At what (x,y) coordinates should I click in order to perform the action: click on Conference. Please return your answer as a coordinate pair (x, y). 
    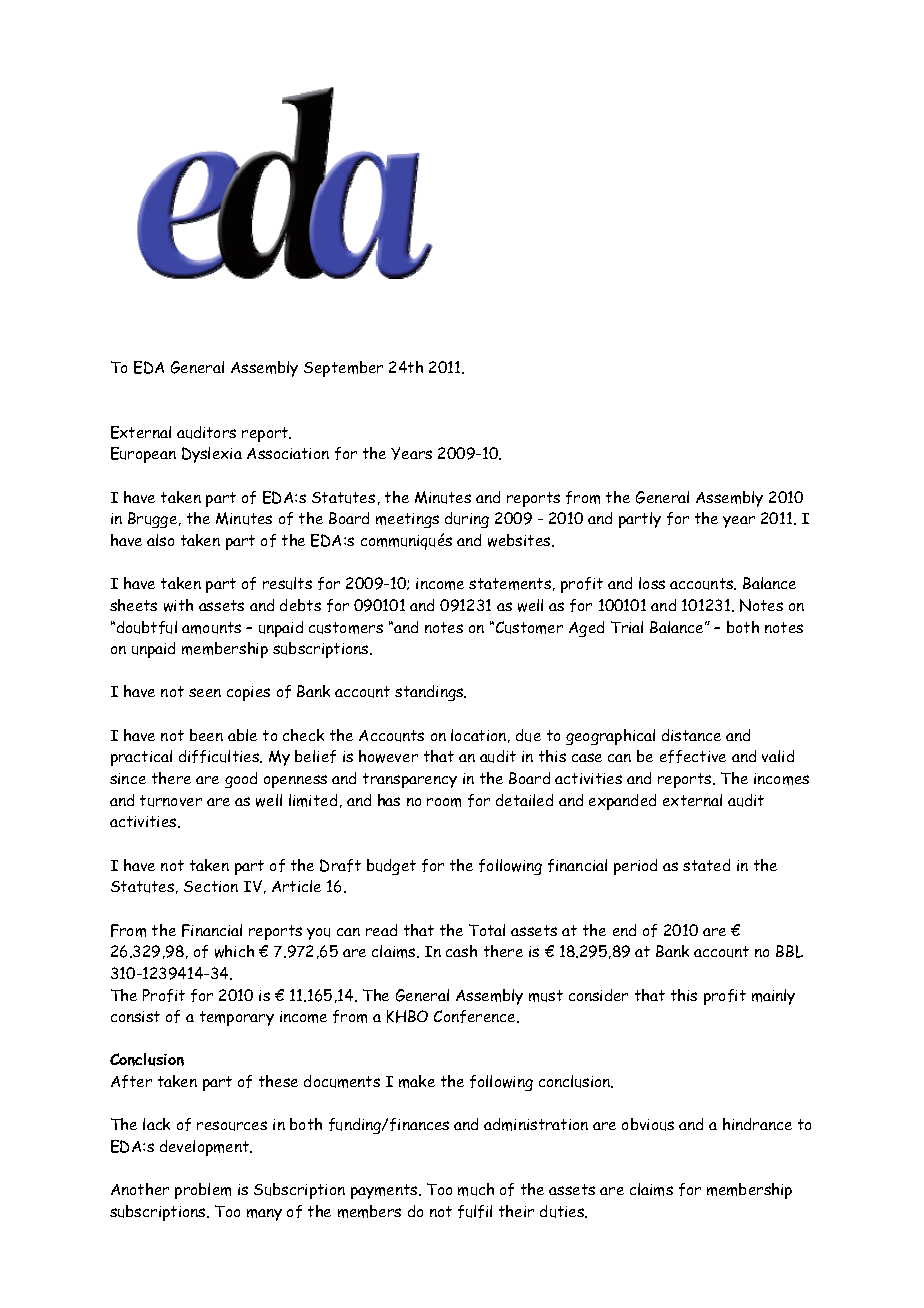
    Looking at the image, I should click on (476, 1016).
